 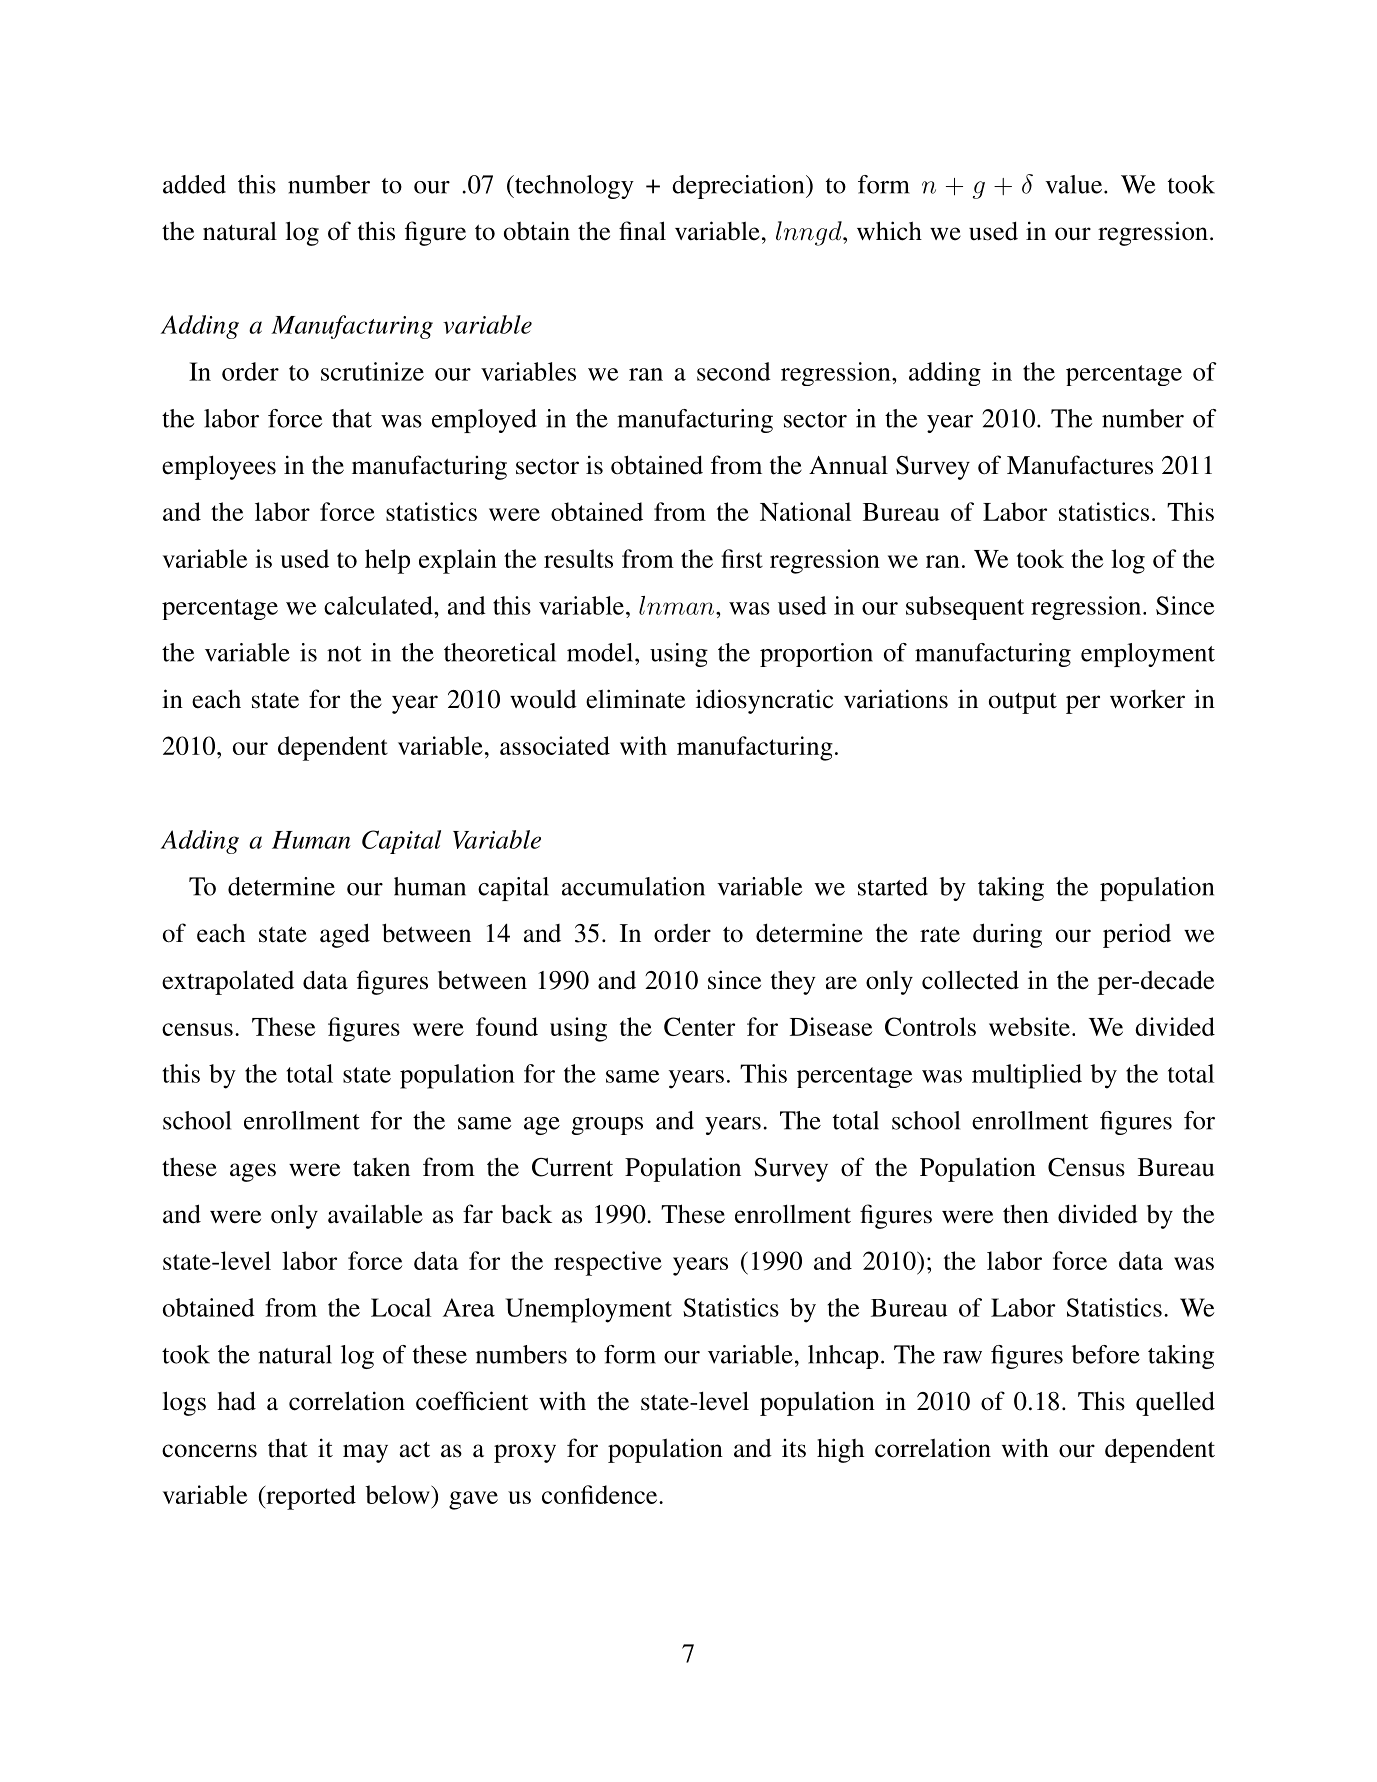 What do you see at coordinates (642, 231) in the document?
I see `final` at bounding box center [642, 231].
